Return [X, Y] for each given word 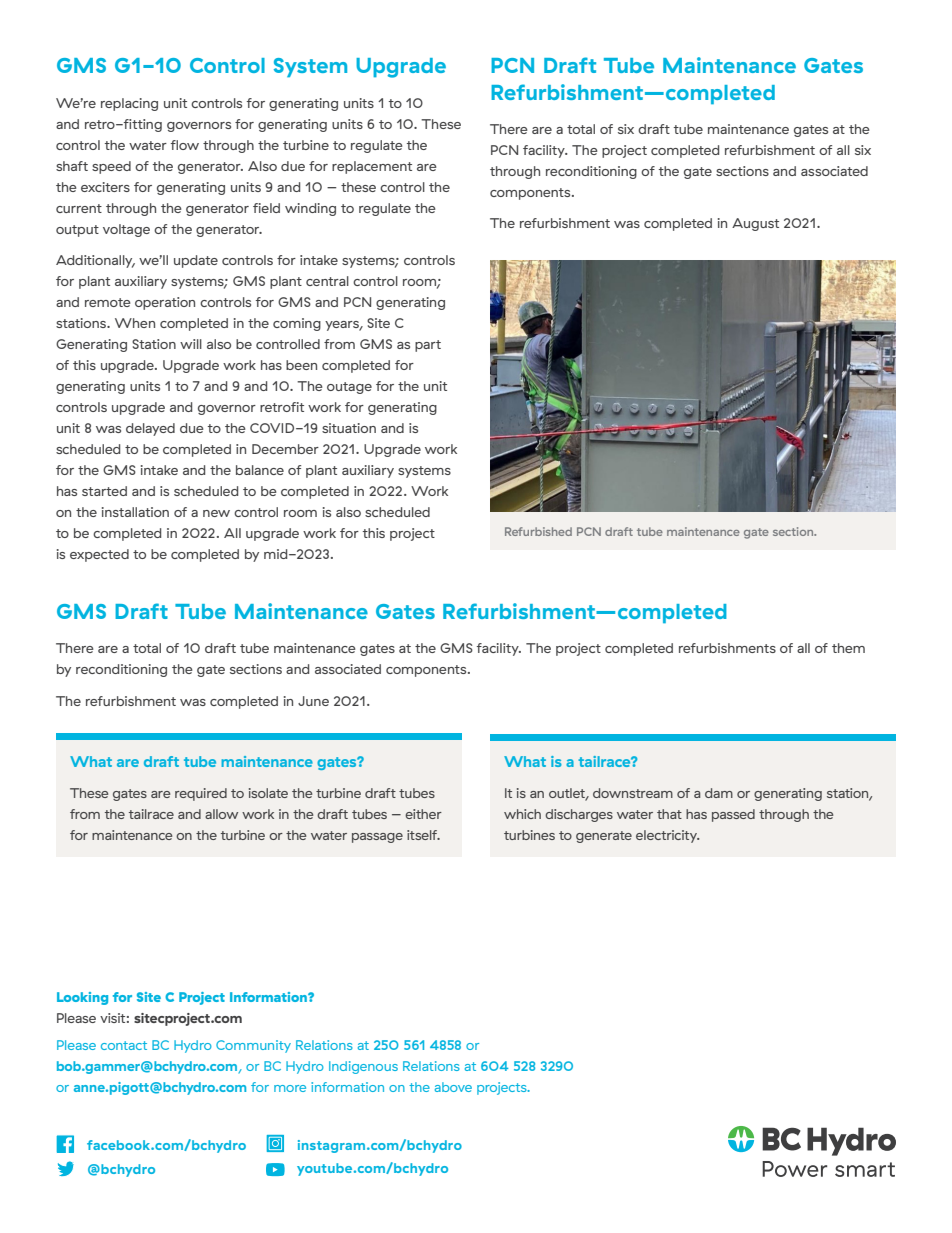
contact [124, 1045]
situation [349, 428]
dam [719, 793]
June [313, 701]
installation [135, 512]
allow [221, 814]
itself [423, 835]
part [428, 346]
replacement [372, 167]
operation [165, 303]
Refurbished [538, 531]
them [848, 648]
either [423, 814]
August [755, 224]
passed [733, 815]
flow [185, 145]
